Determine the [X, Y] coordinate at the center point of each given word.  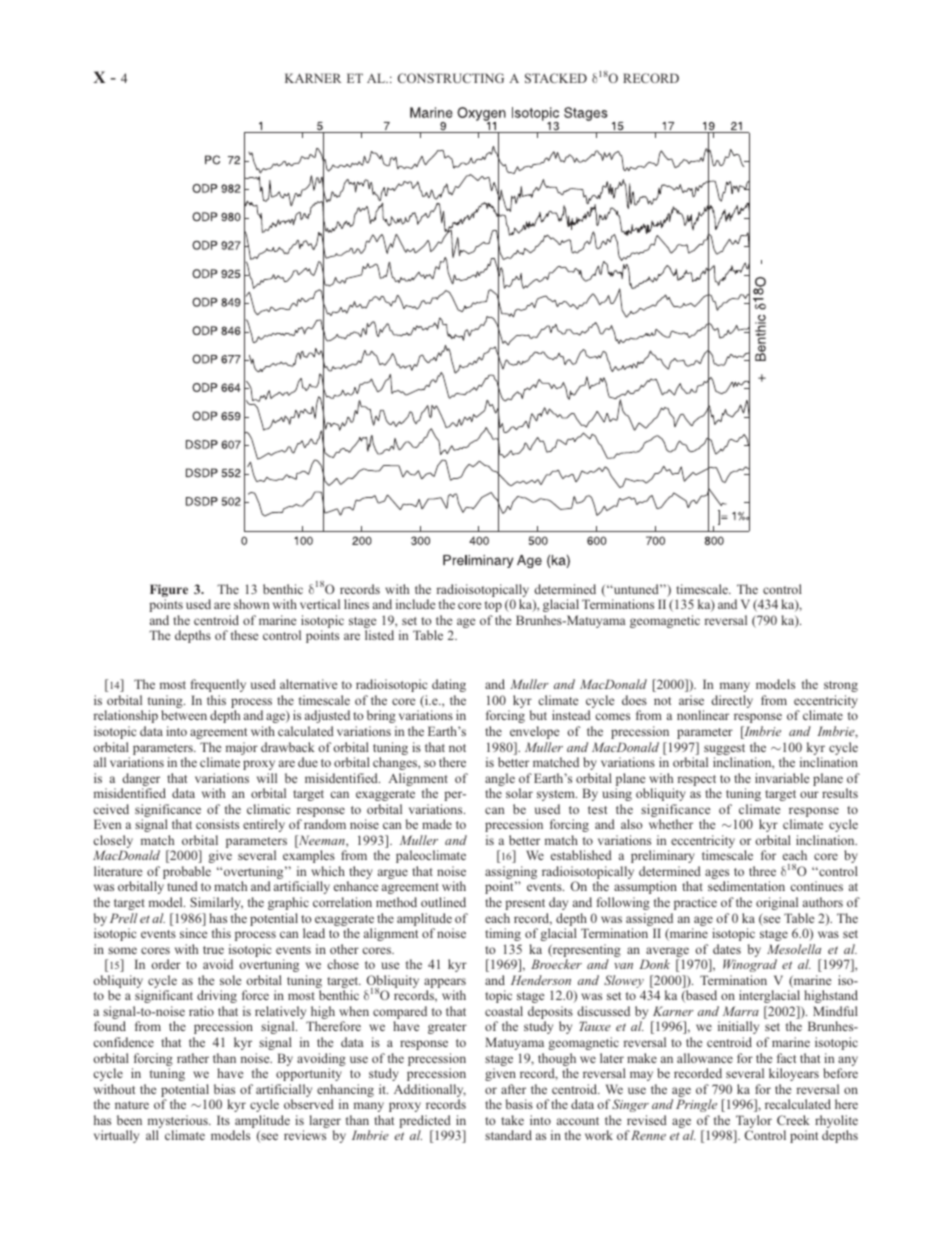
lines [356, 604]
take [512, 1120]
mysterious [179, 1123]
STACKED [556, 78]
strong [841, 686]
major [242, 748]
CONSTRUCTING [450, 78]
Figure [169, 592]
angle [500, 781]
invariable [782, 778]
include [415, 604]
